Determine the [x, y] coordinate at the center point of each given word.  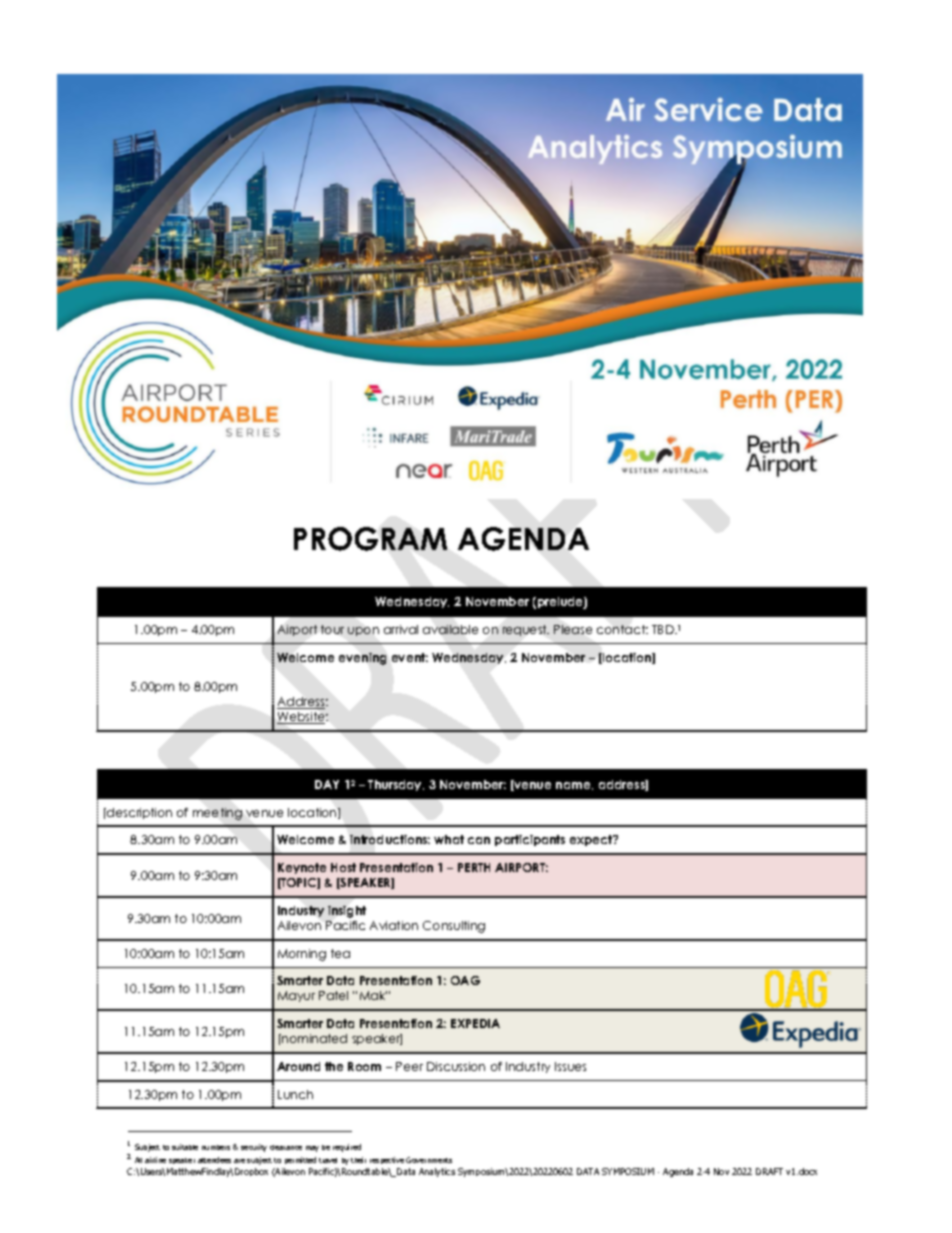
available [450, 629]
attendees [214, 1160]
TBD [664, 629]
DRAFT [769, 1171]
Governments [429, 1160]
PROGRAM [370, 539]
